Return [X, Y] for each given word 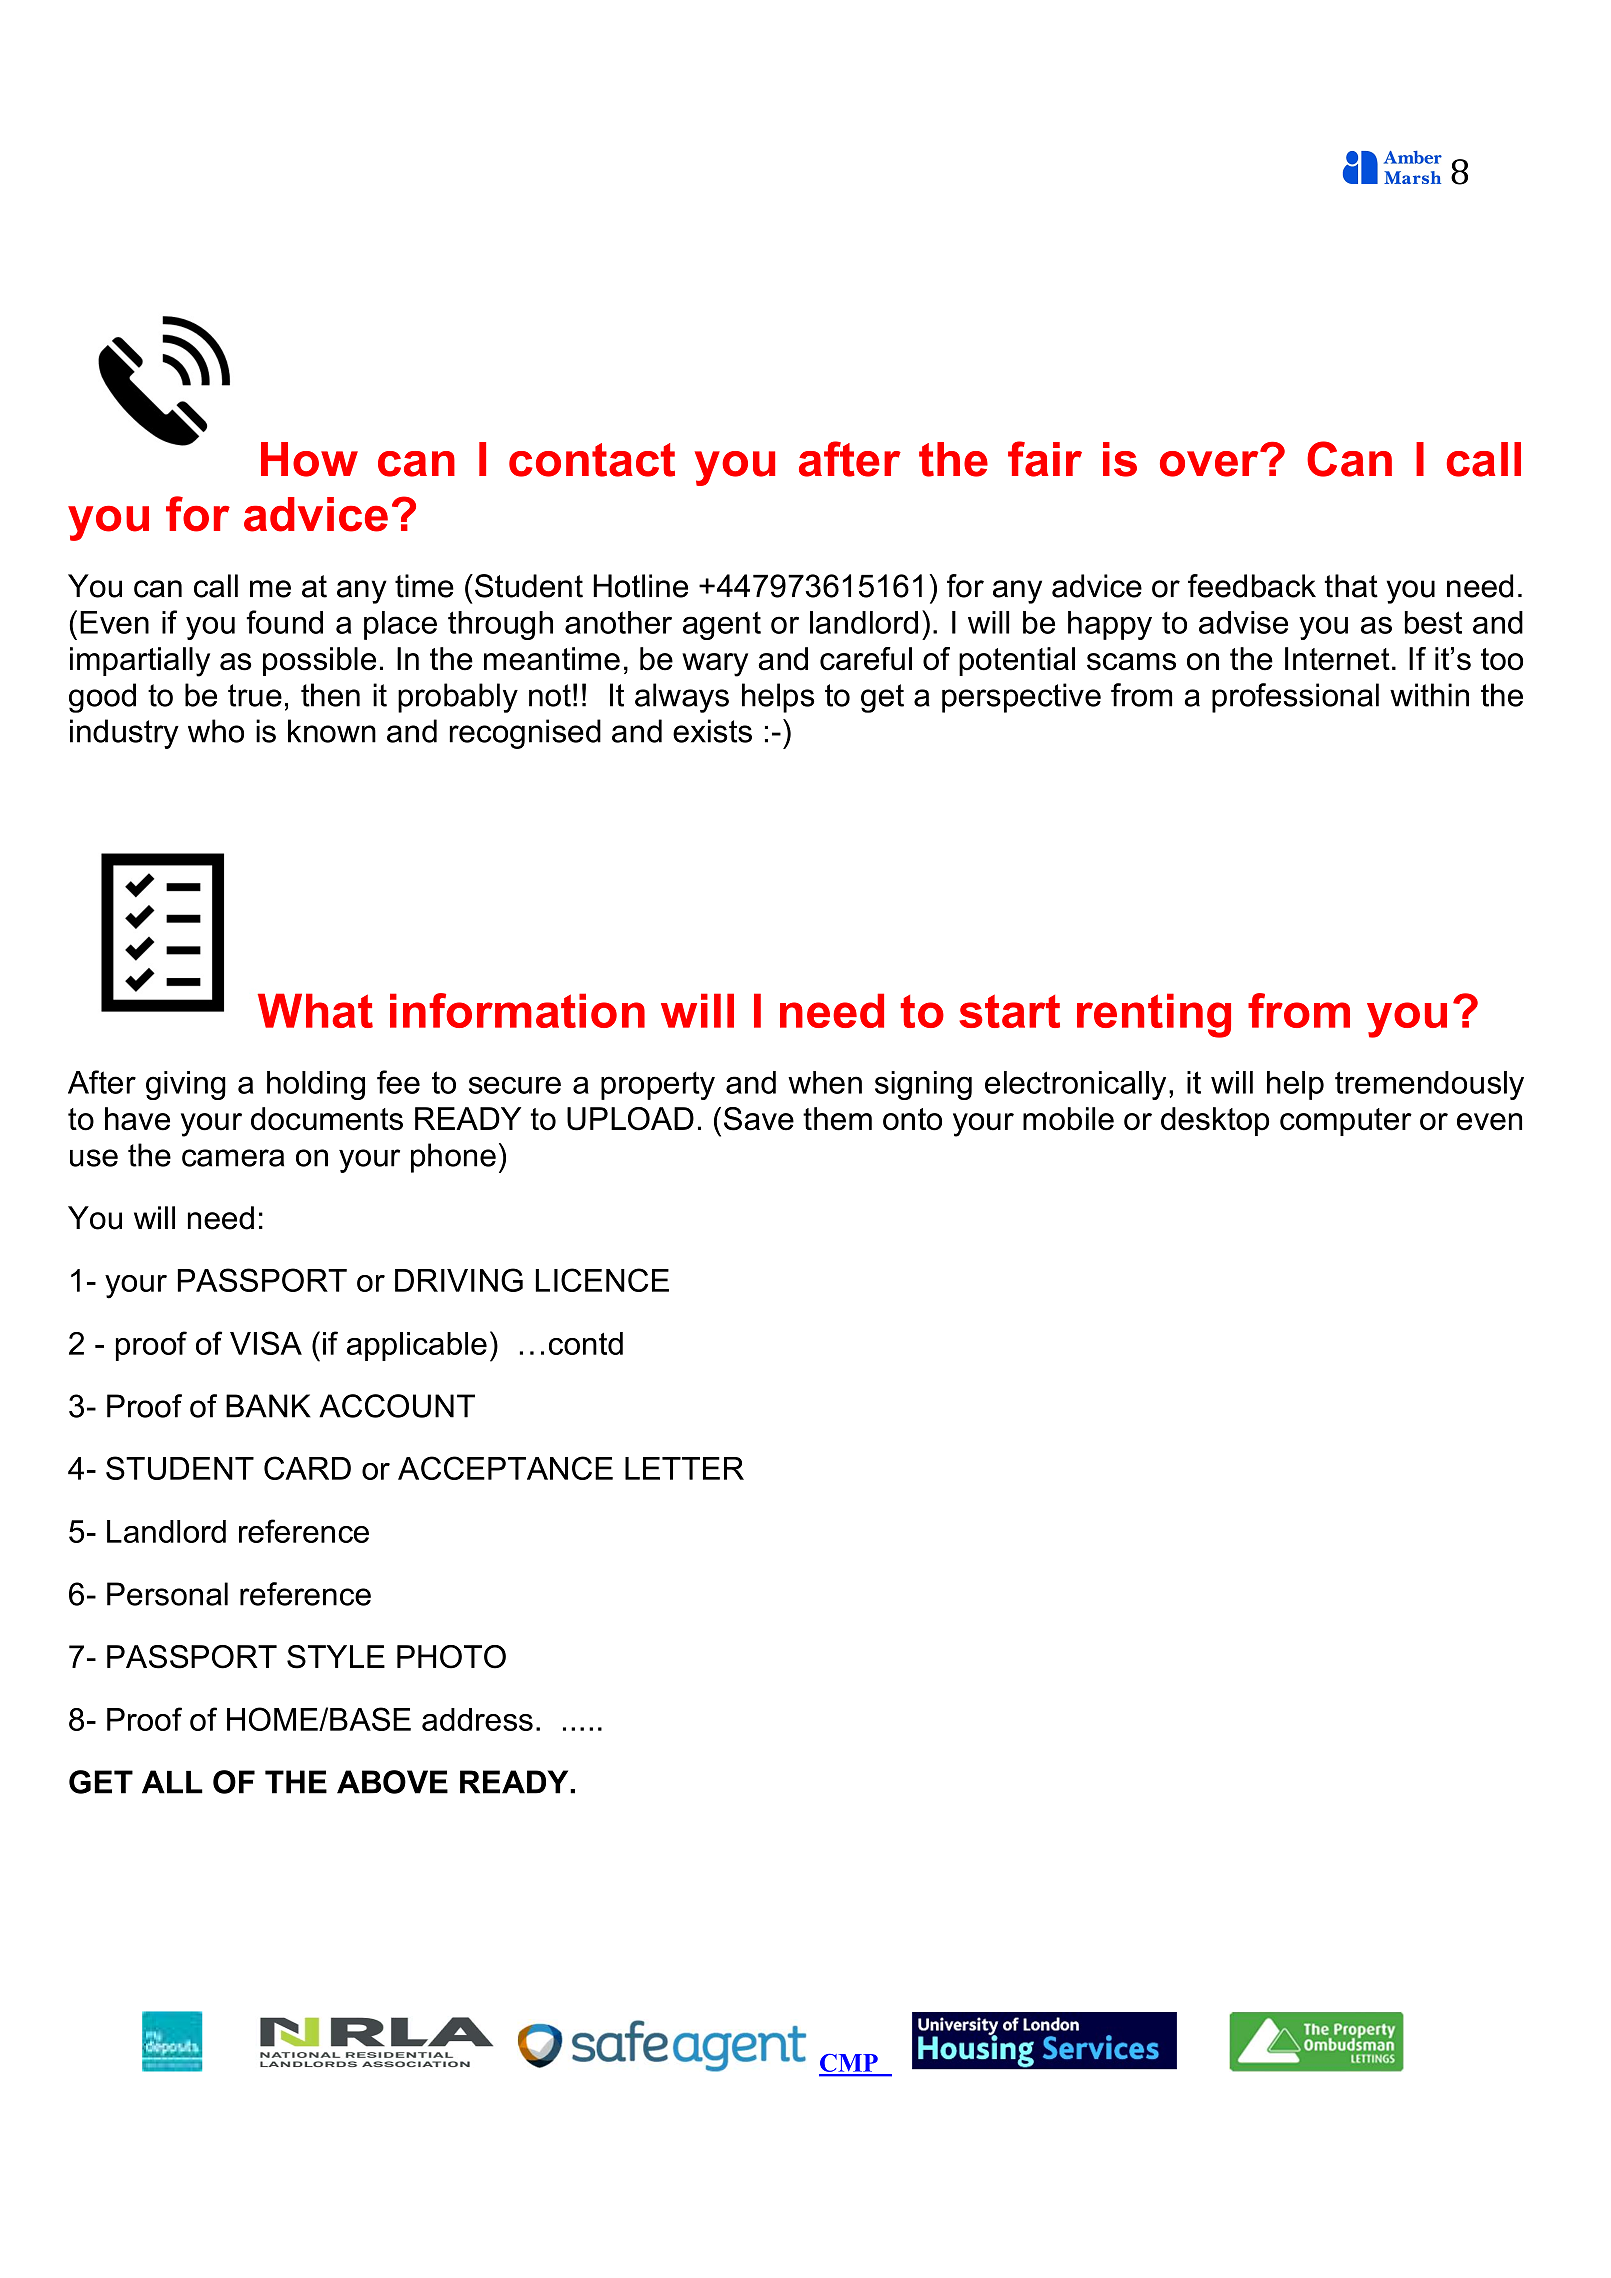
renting [1154, 1015]
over [1210, 463]
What [315, 1010]
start [1009, 1011]
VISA [266, 1343]
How [309, 459]
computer [1346, 1122]
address [477, 1719]
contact [592, 460]
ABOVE [392, 1782]
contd [586, 1343]
